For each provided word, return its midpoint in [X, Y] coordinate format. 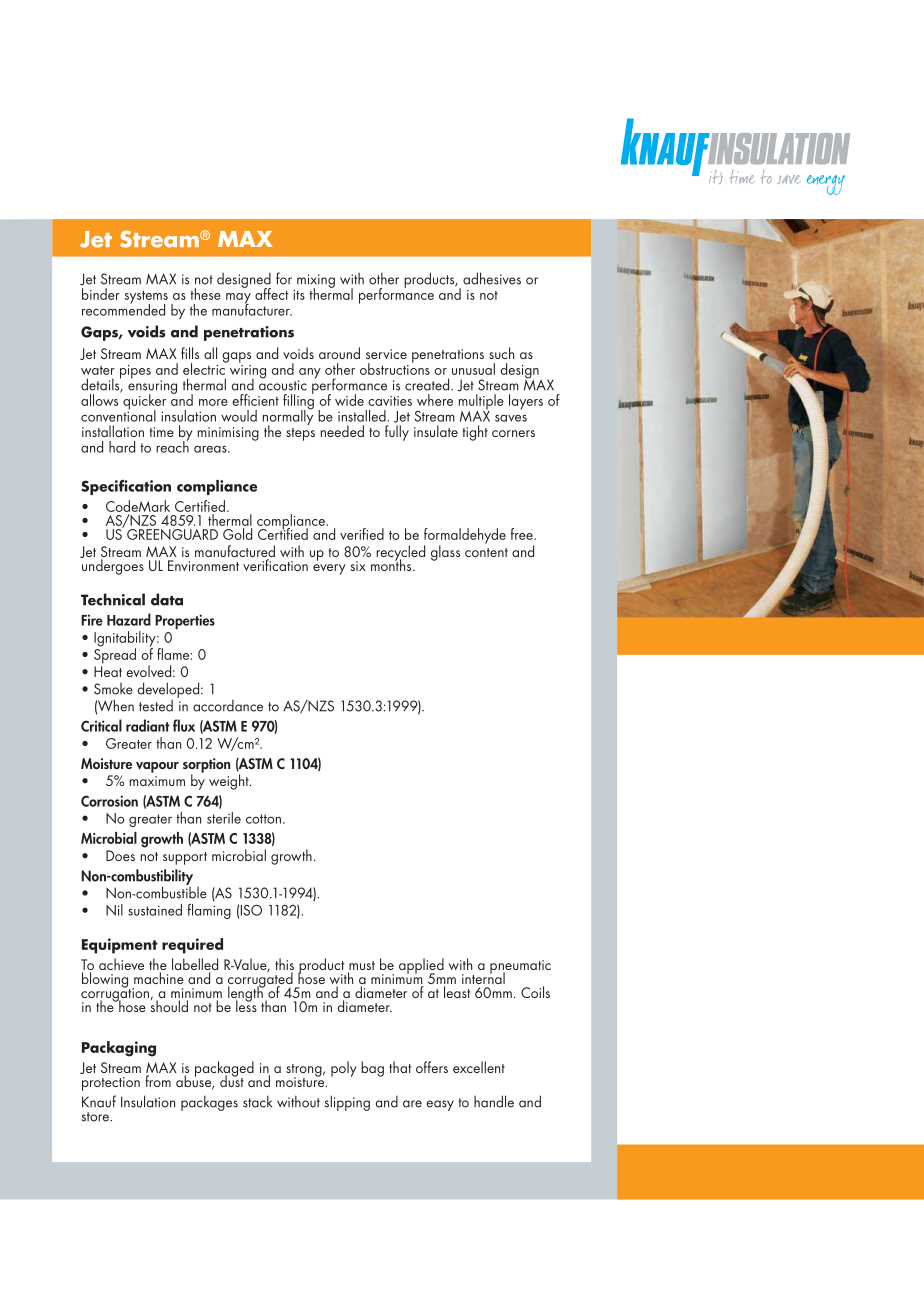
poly [344, 1069]
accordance [228, 705]
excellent [479, 1067]
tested [156, 705]
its [299, 295]
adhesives [492, 278]
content [486, 552]
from [158, 1081]
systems [146, 298]
